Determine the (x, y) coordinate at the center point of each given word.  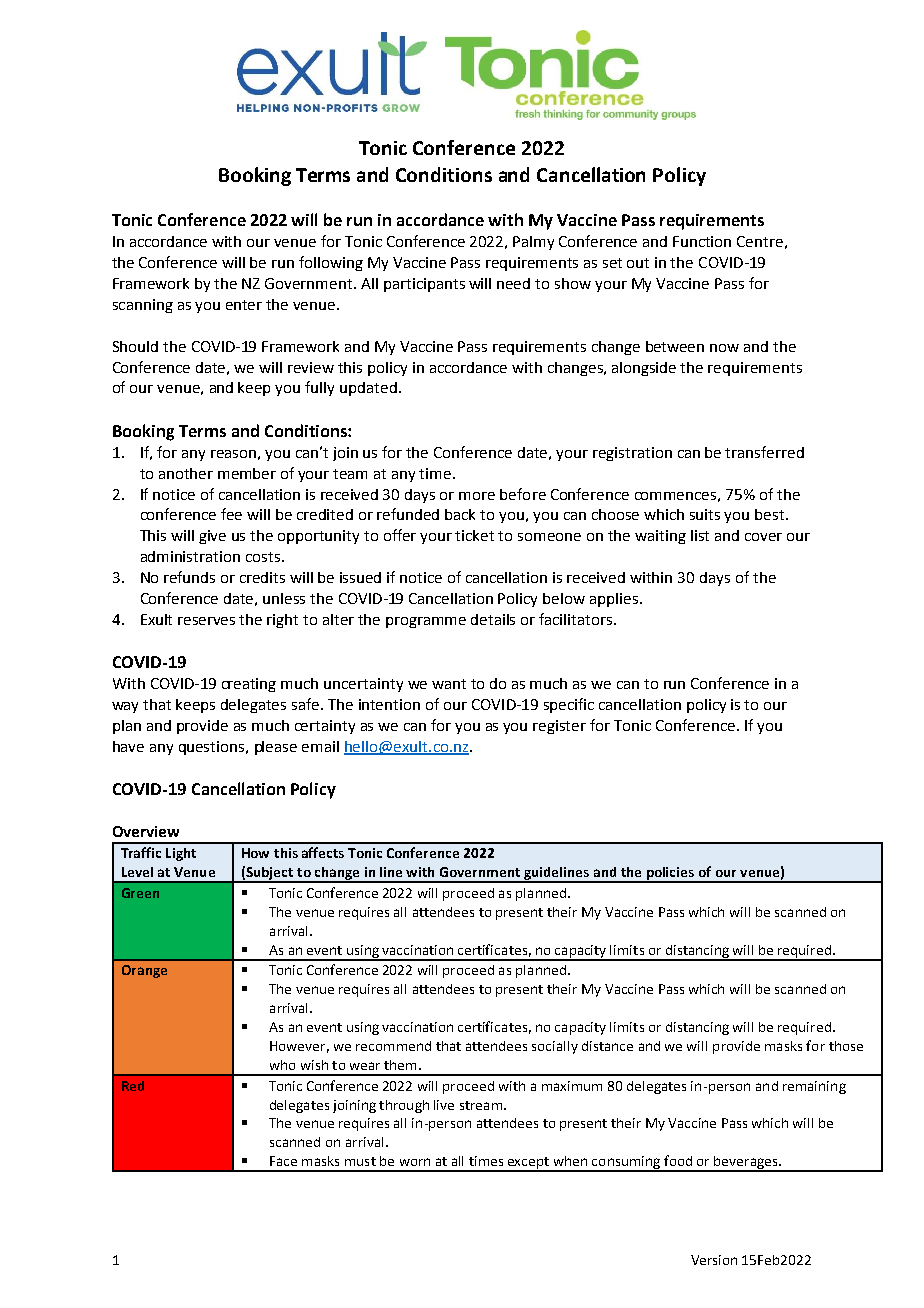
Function (702, 241)
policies (670, 874)
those (846, 1046)
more (477, 496)
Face (283, 1161)
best (771, 514)
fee (231, 514)
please (276, 748)
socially (555, 1047)
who (282, 1065)
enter (244, 305)
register (559, 727)
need (513, 283)
